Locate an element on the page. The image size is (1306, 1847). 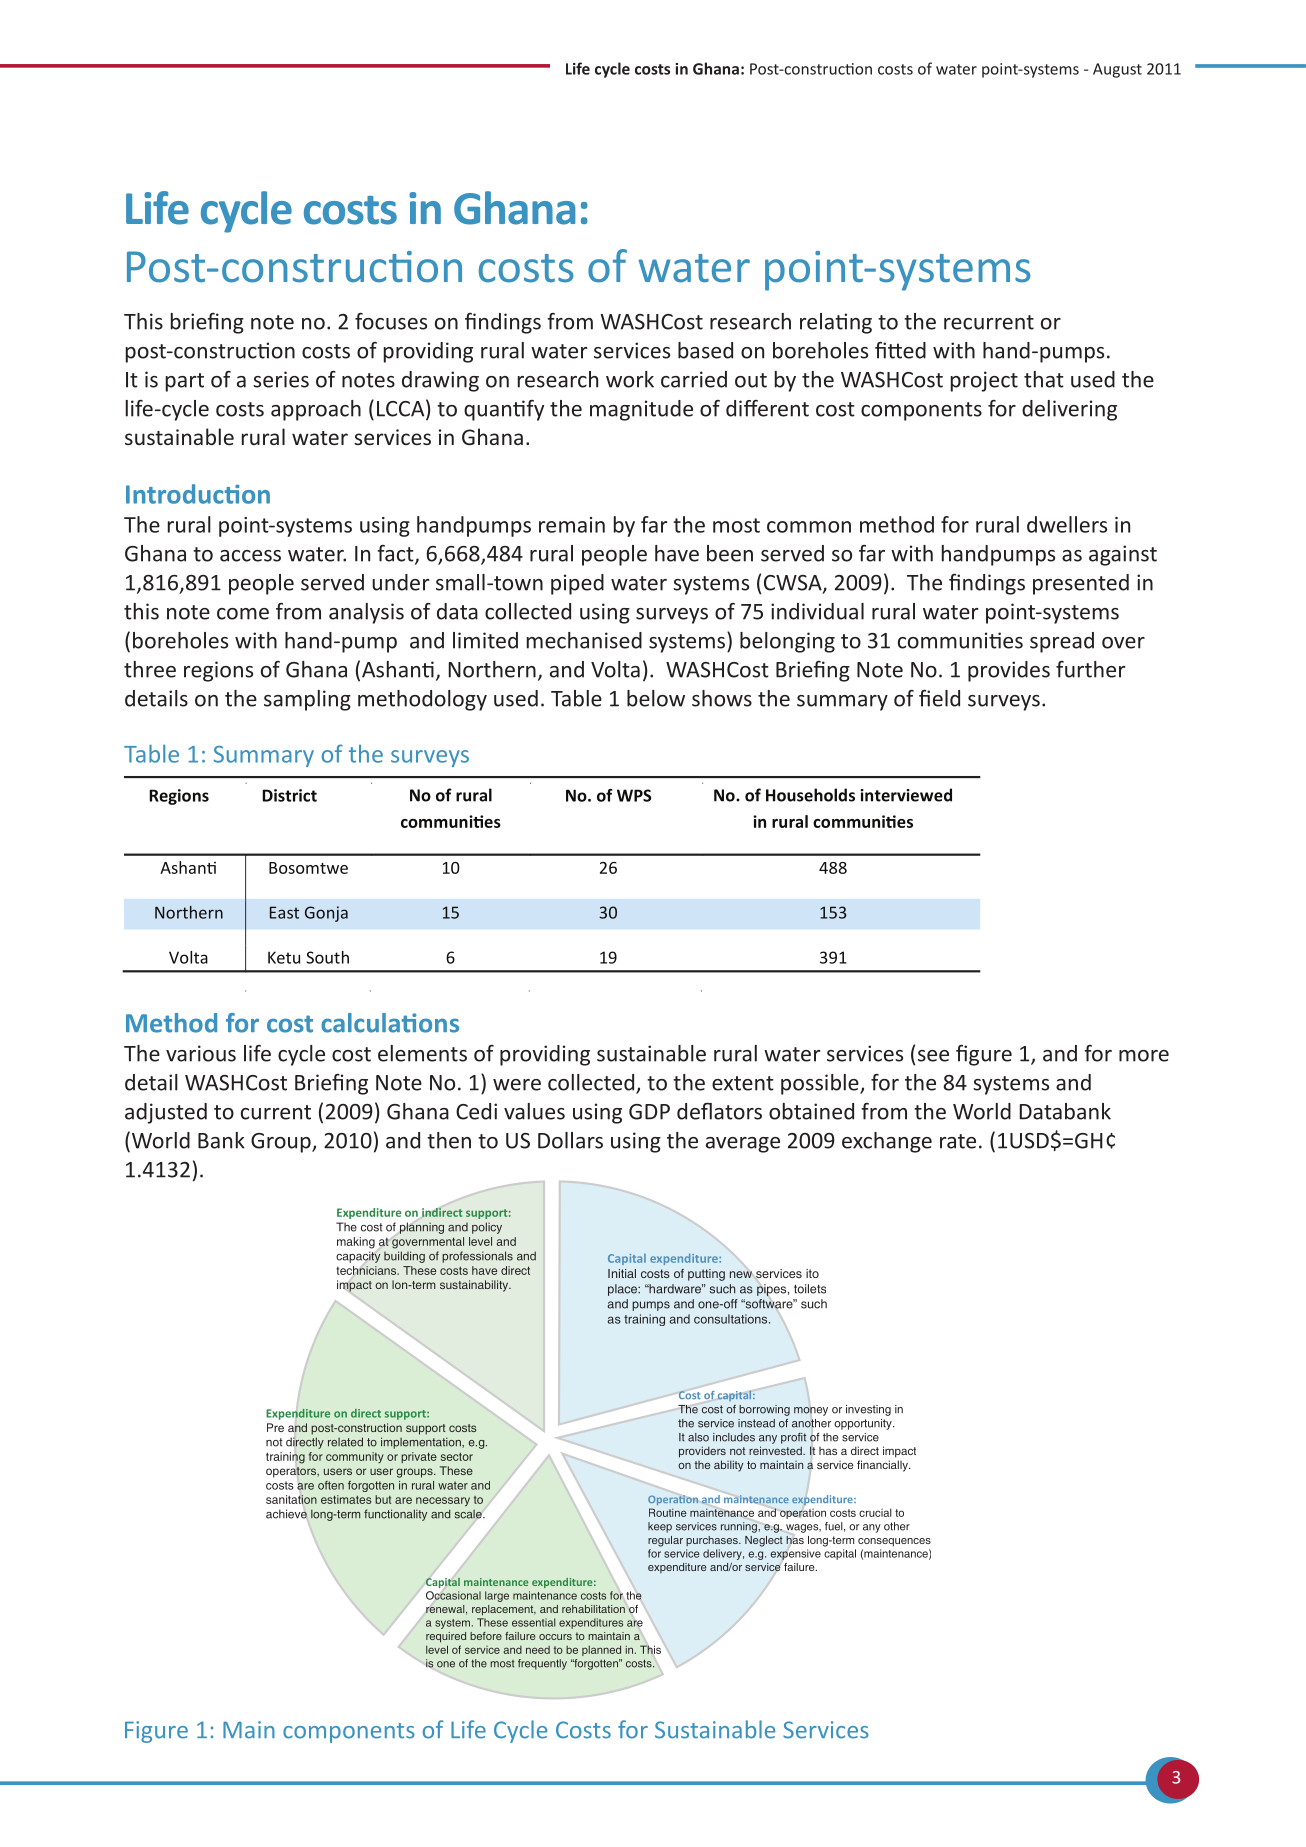
Introduction is located at coordinates (198, 494).
